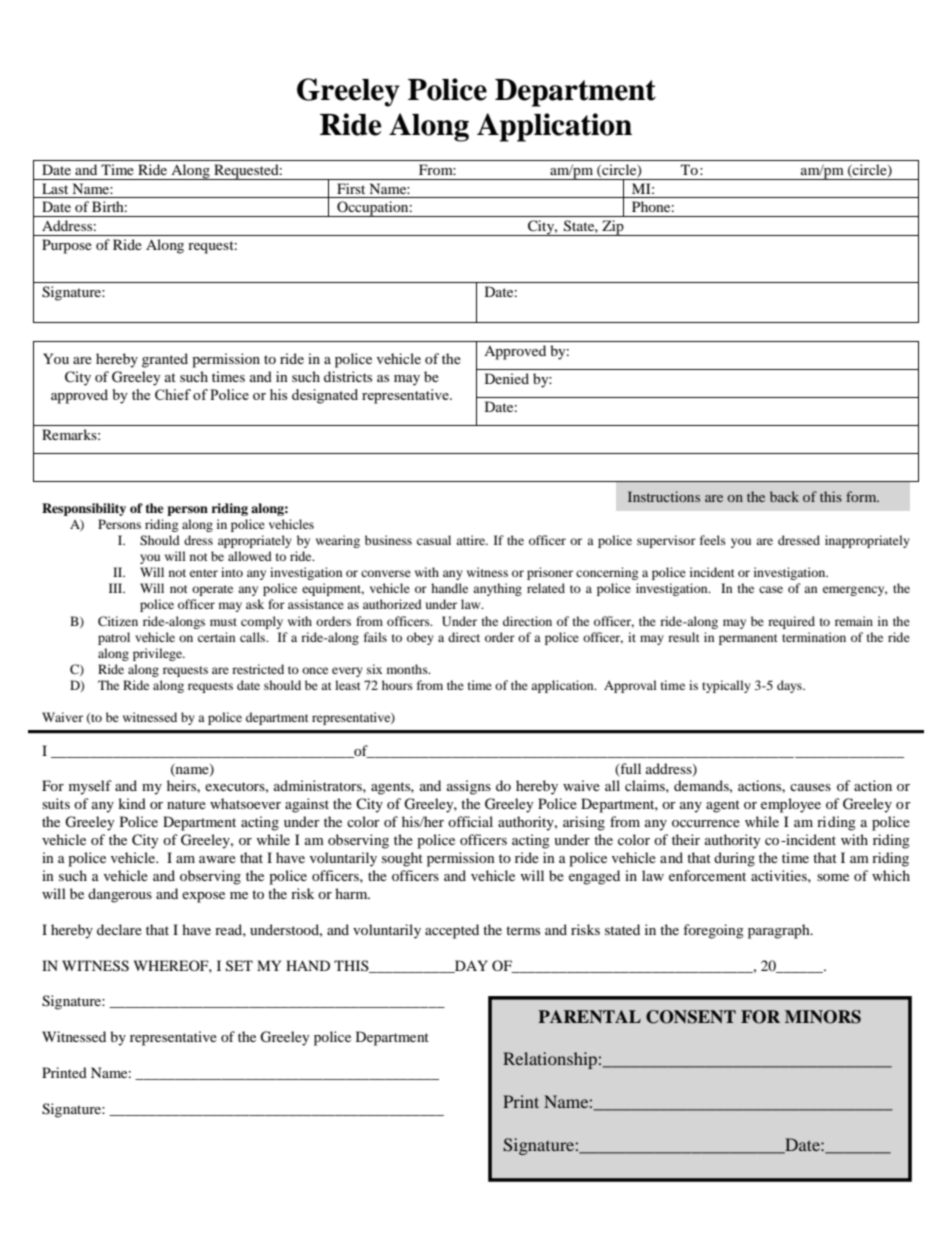 The height and width of the screenshot is (1233, 952). I want to click on back, so click(784, 496).
